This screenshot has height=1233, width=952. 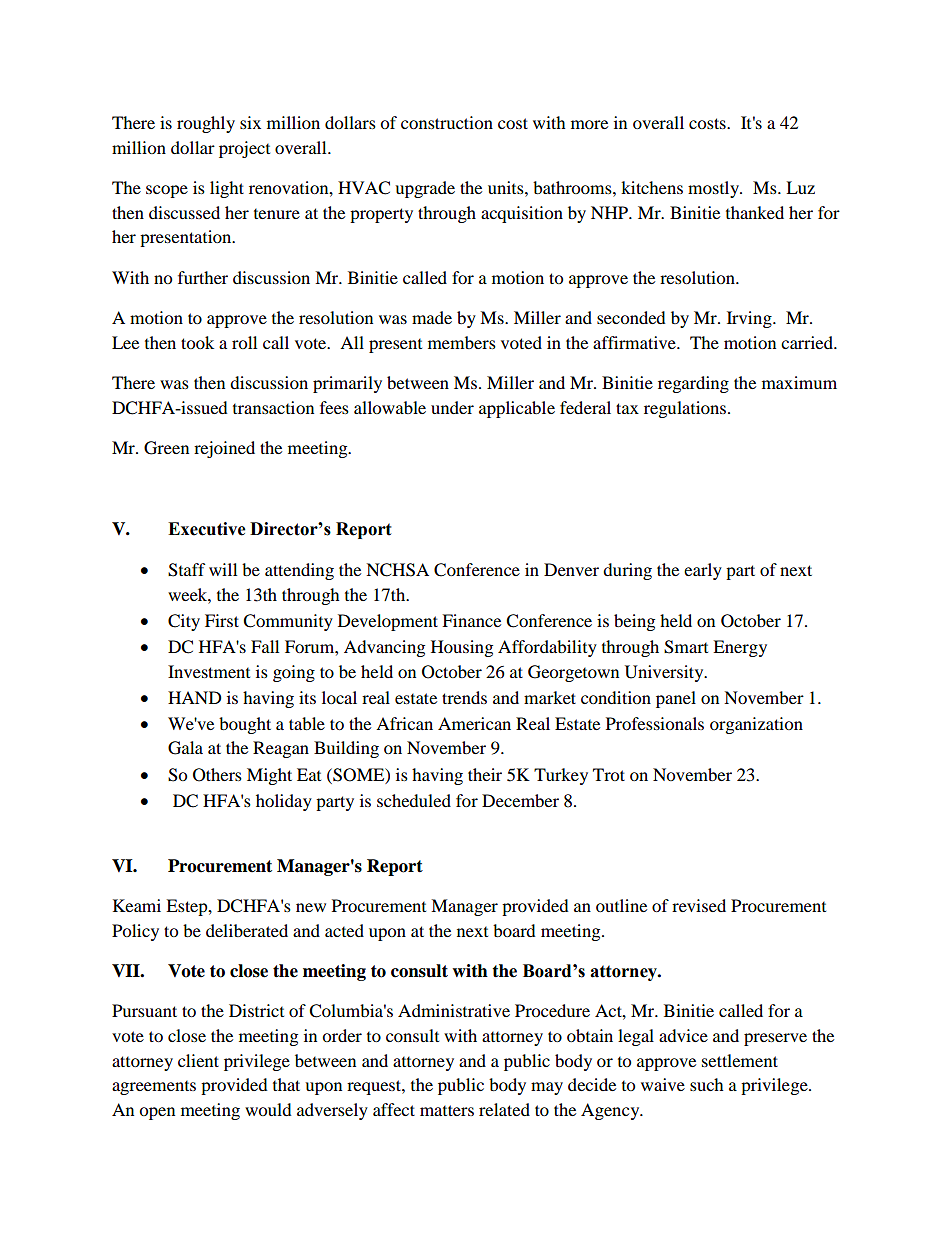 What do you see at coordinates (740, 648) in the screenshot?
I see `Energy` at bounding box center [740, 648].
